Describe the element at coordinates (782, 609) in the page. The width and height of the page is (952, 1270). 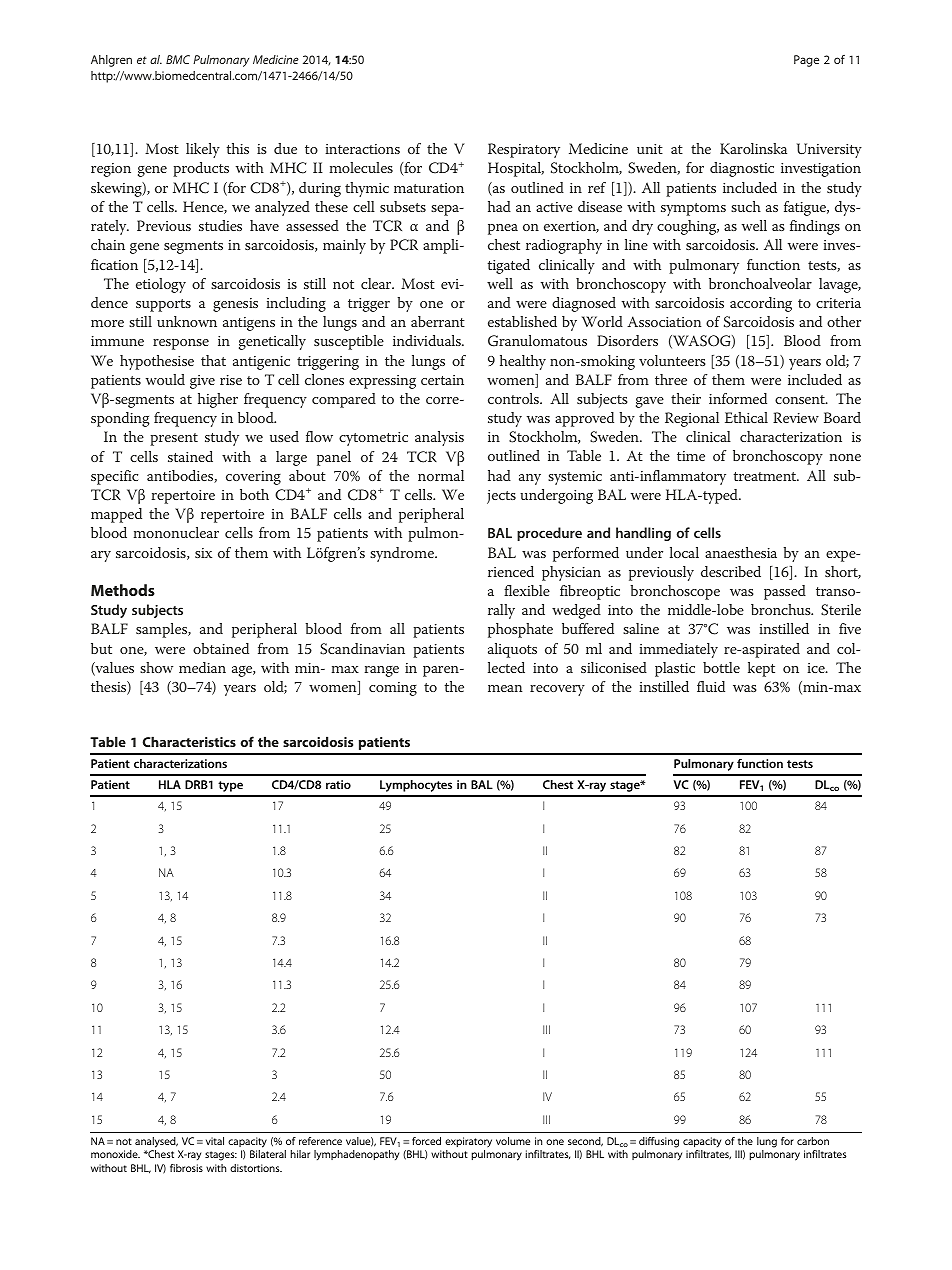
I see `bronchus` at that location.
